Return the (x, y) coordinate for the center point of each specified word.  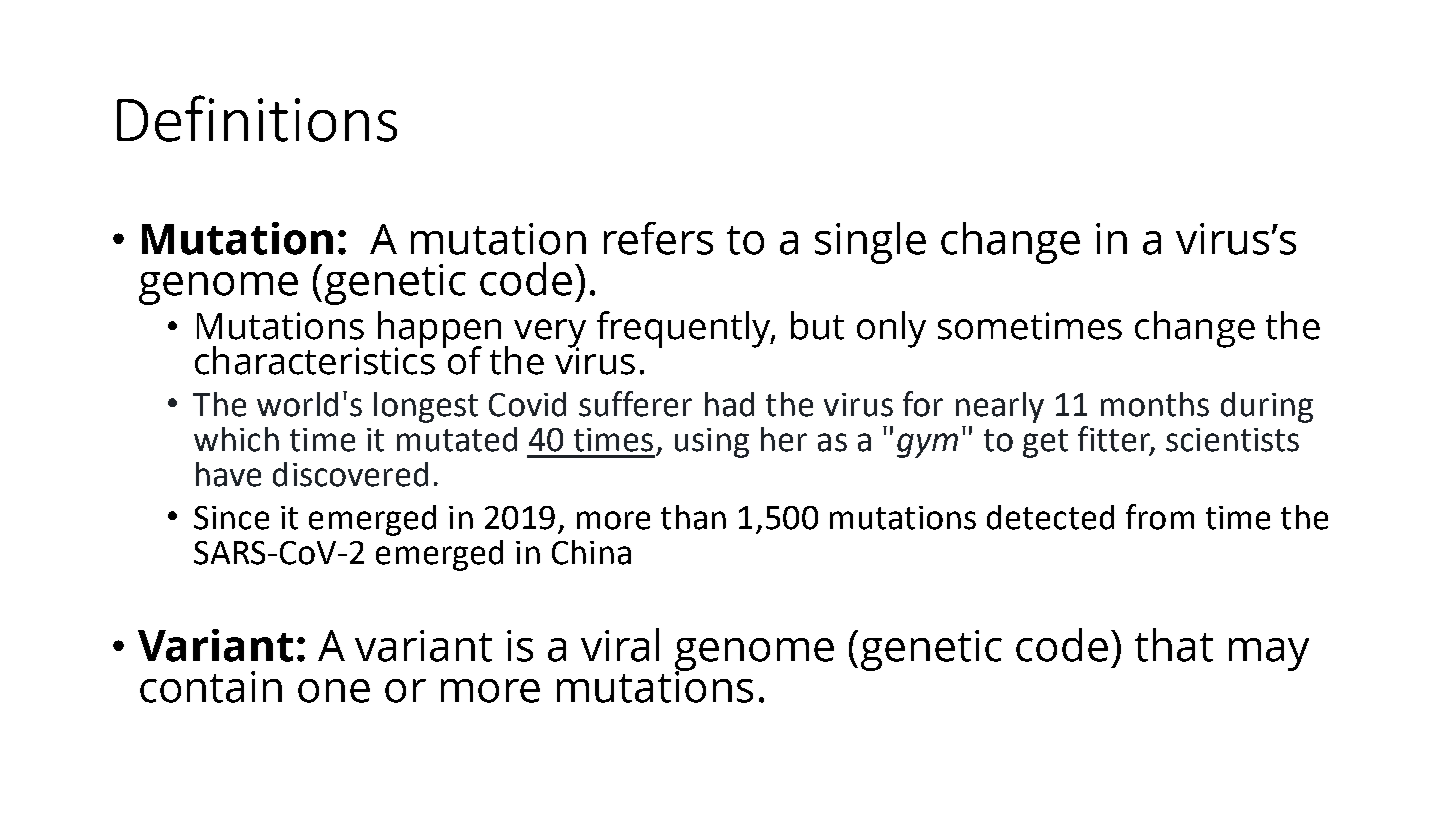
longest (426, 407)
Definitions (257, 118)
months (1155, 404)
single (870, 243)
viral (620, 645)
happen (439, 330)
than (693, 517)
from (1160, 517)
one (334, 691)
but (817, 325)
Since (231, 518)
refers (658, 238)
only (891, 329)
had (729, 404)
